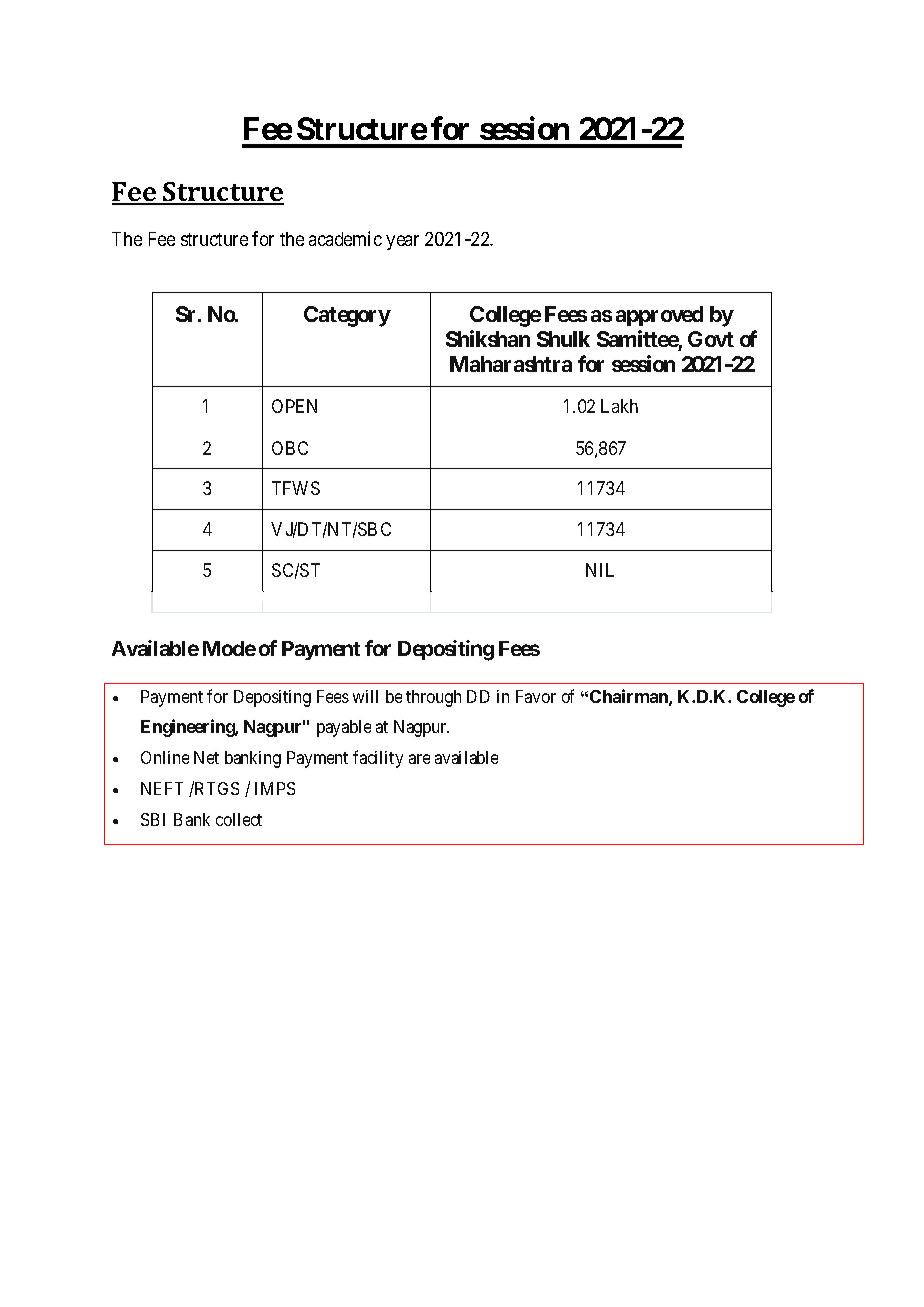  I want to click on academic, so click(345, 238).
